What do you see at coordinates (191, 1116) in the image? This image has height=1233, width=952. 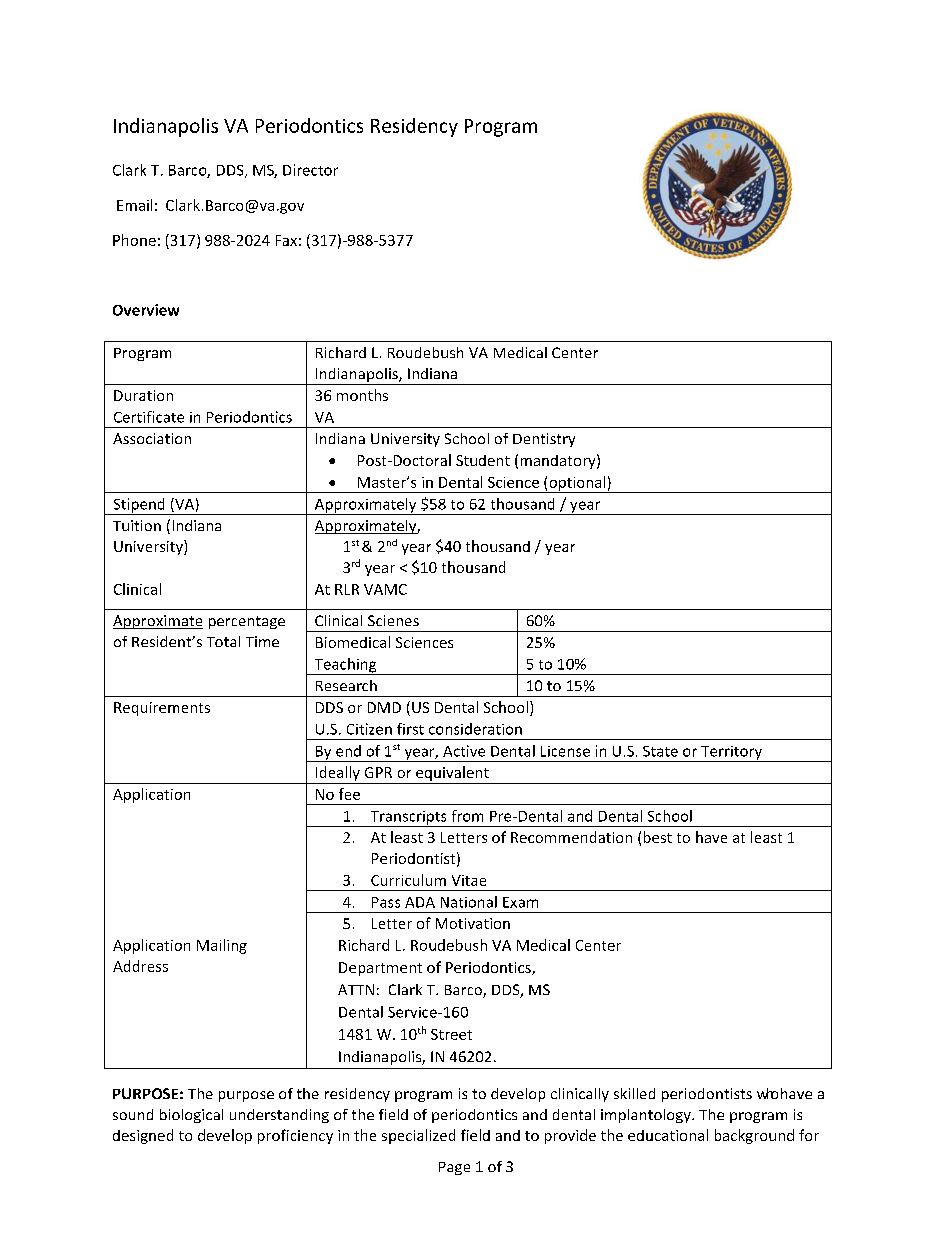 I see `biological` at bounding box center [191, 1116].
